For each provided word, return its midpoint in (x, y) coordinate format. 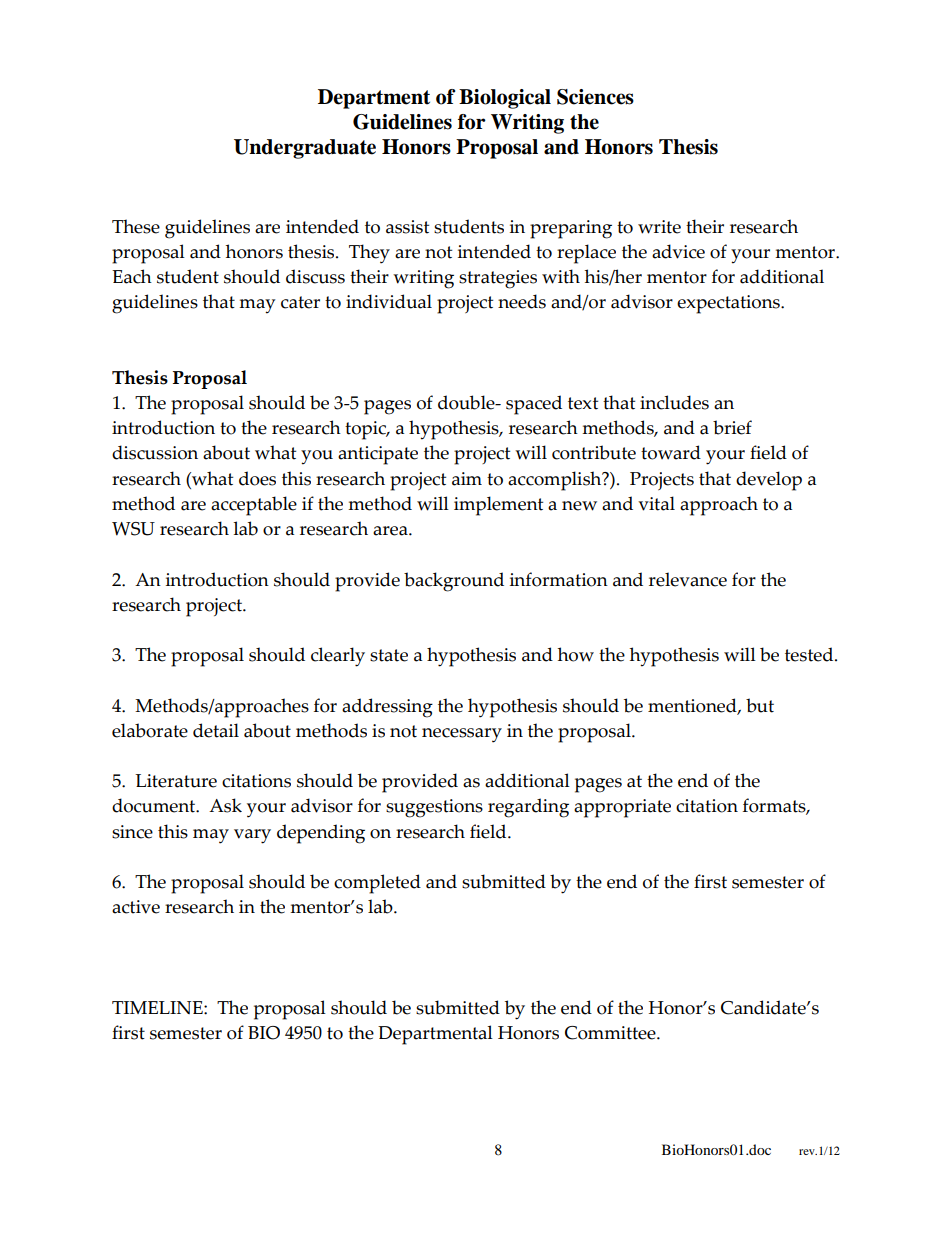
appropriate (622, 808)
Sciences (595, 97)
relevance (688, 579)
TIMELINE (158, 1007)
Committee (611, 1033)
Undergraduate (305, 149)
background (454, 582)
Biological (505, 99)
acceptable (254, 506)
